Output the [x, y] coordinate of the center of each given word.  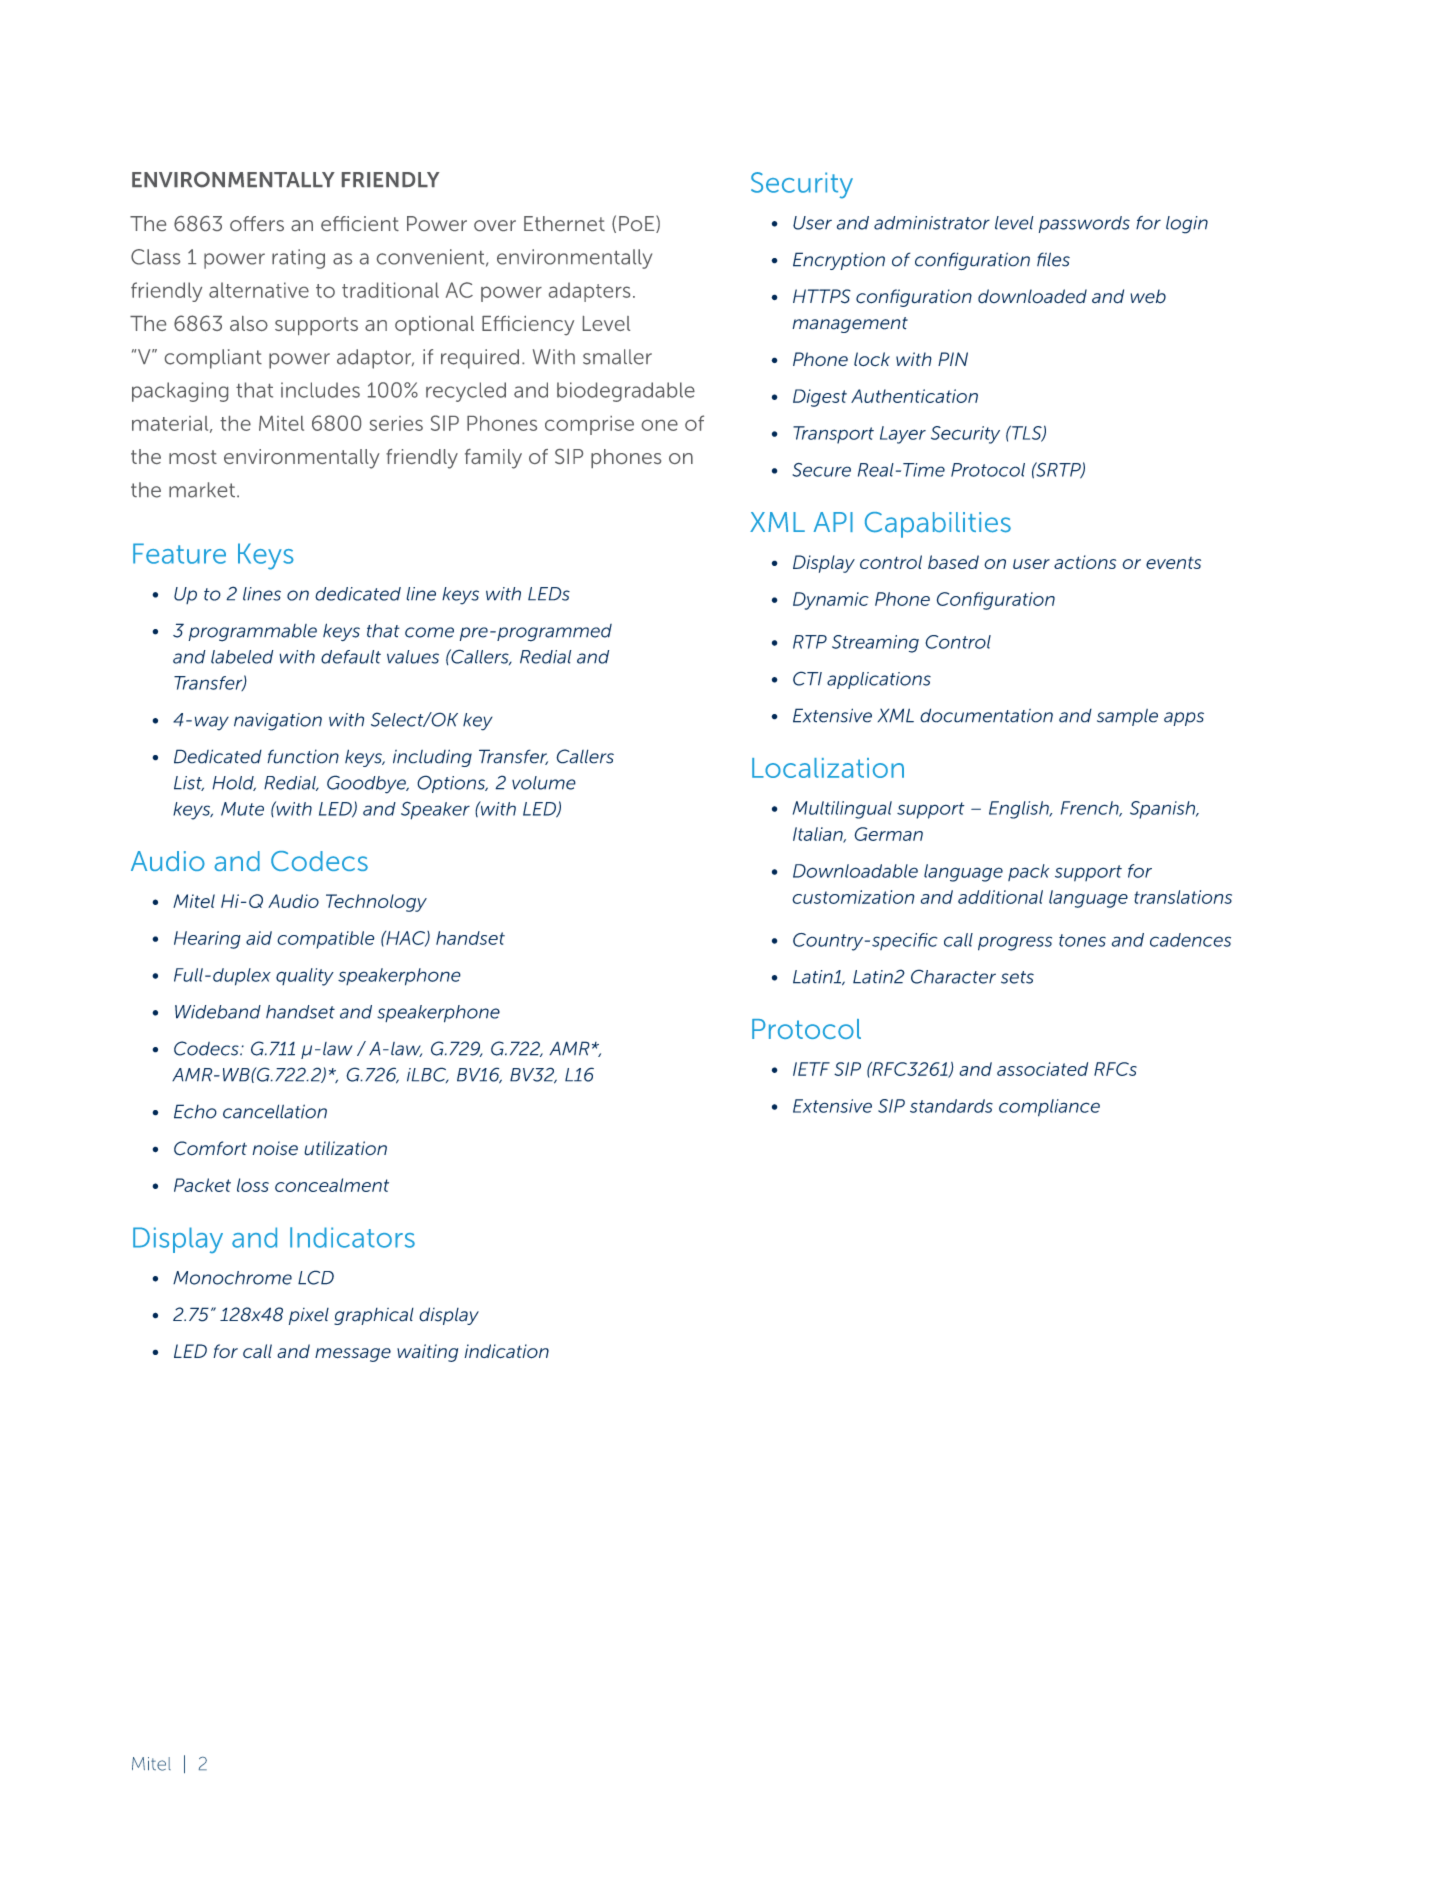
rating [298, 259]
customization [853, 897]
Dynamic [831, 601]
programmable [252, 633]
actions [1085, 562]
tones [1082, 940]
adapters [589, 292]
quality [305, 977]
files [1053, 259]
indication [506, 1351]
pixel [309, 1316]
